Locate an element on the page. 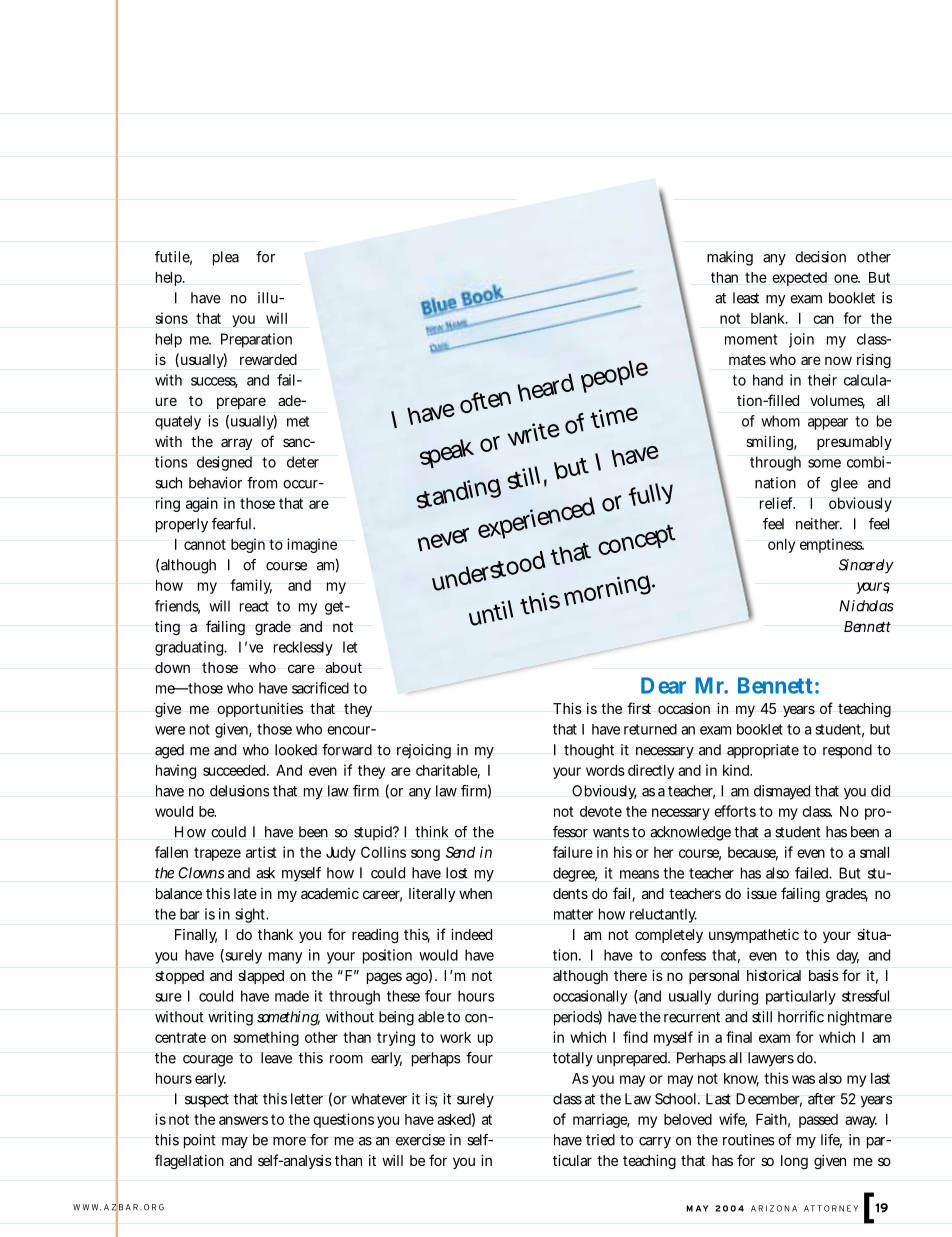 The height and width of the page is (1237, 952). making is located at coordinates (730, 258).
